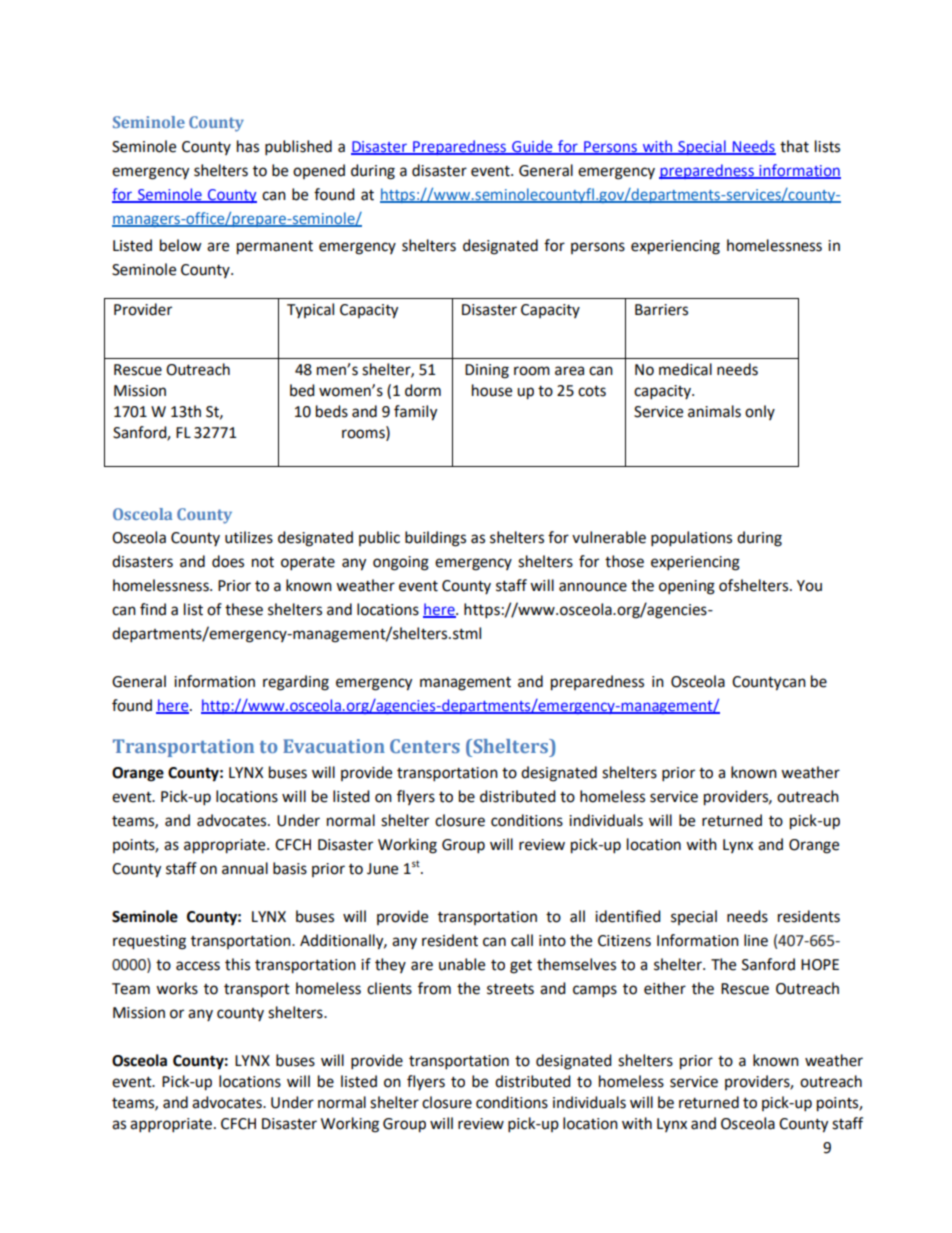  Describe the element at coordinates (237, 964) in the screenshot. I see `this` at that location.
